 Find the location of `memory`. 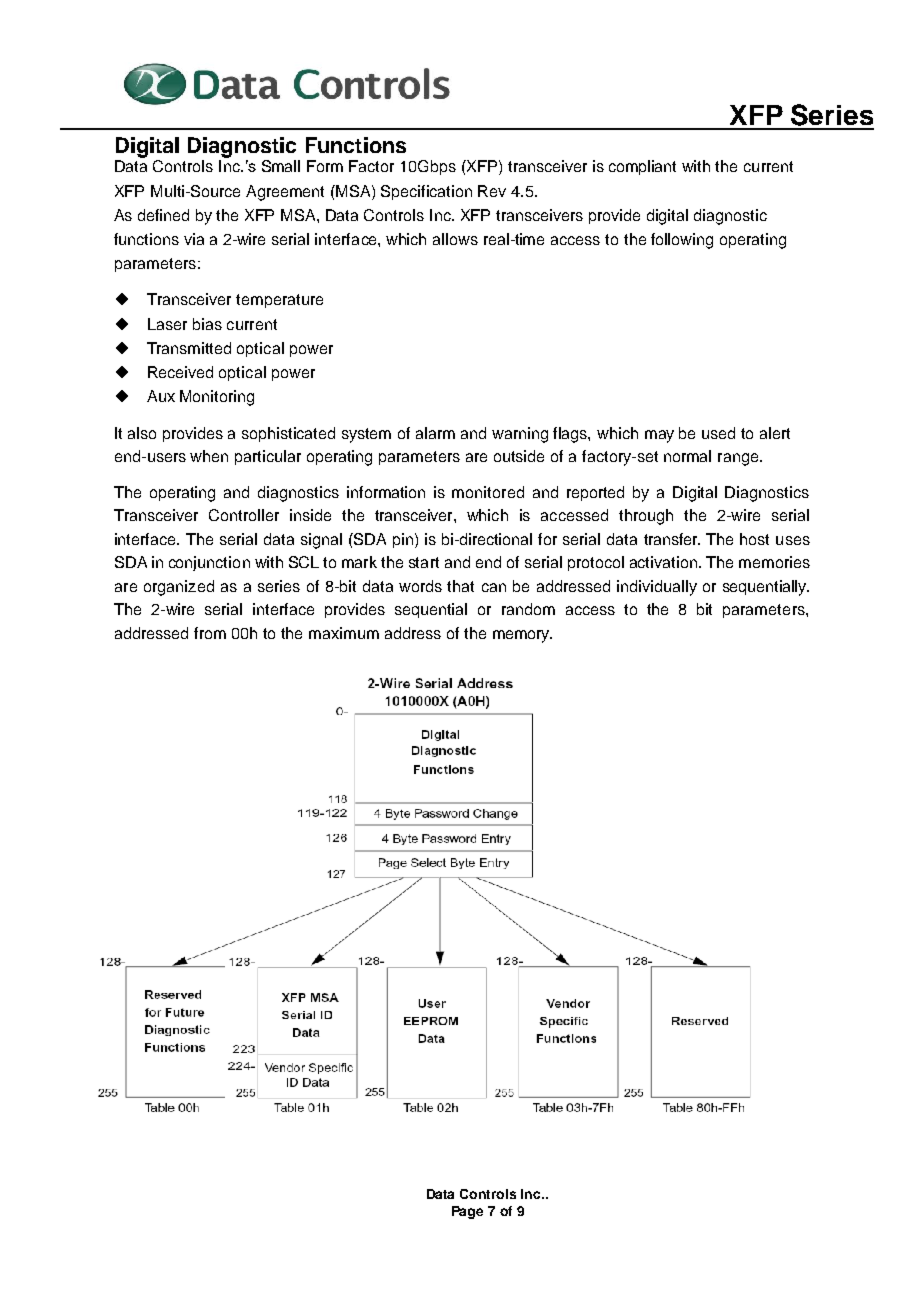

memory is located at coordinates (522, 636).
